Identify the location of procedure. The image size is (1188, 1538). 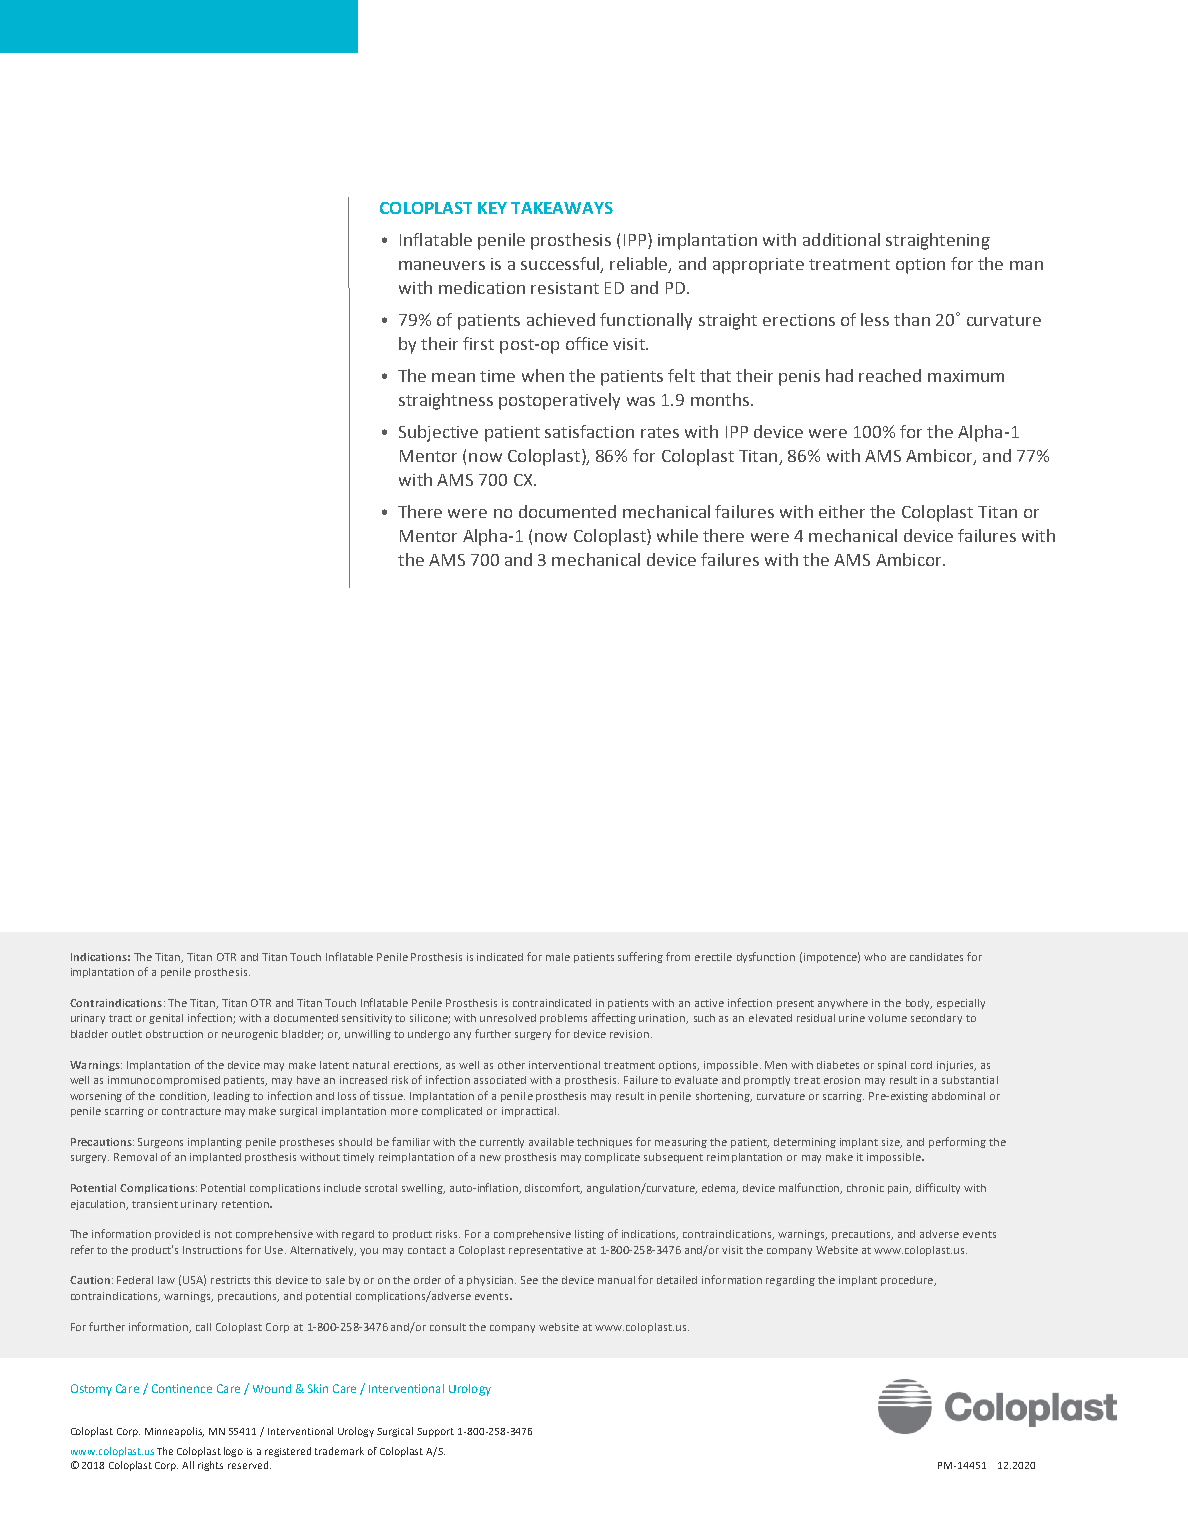
(908, 1281).
